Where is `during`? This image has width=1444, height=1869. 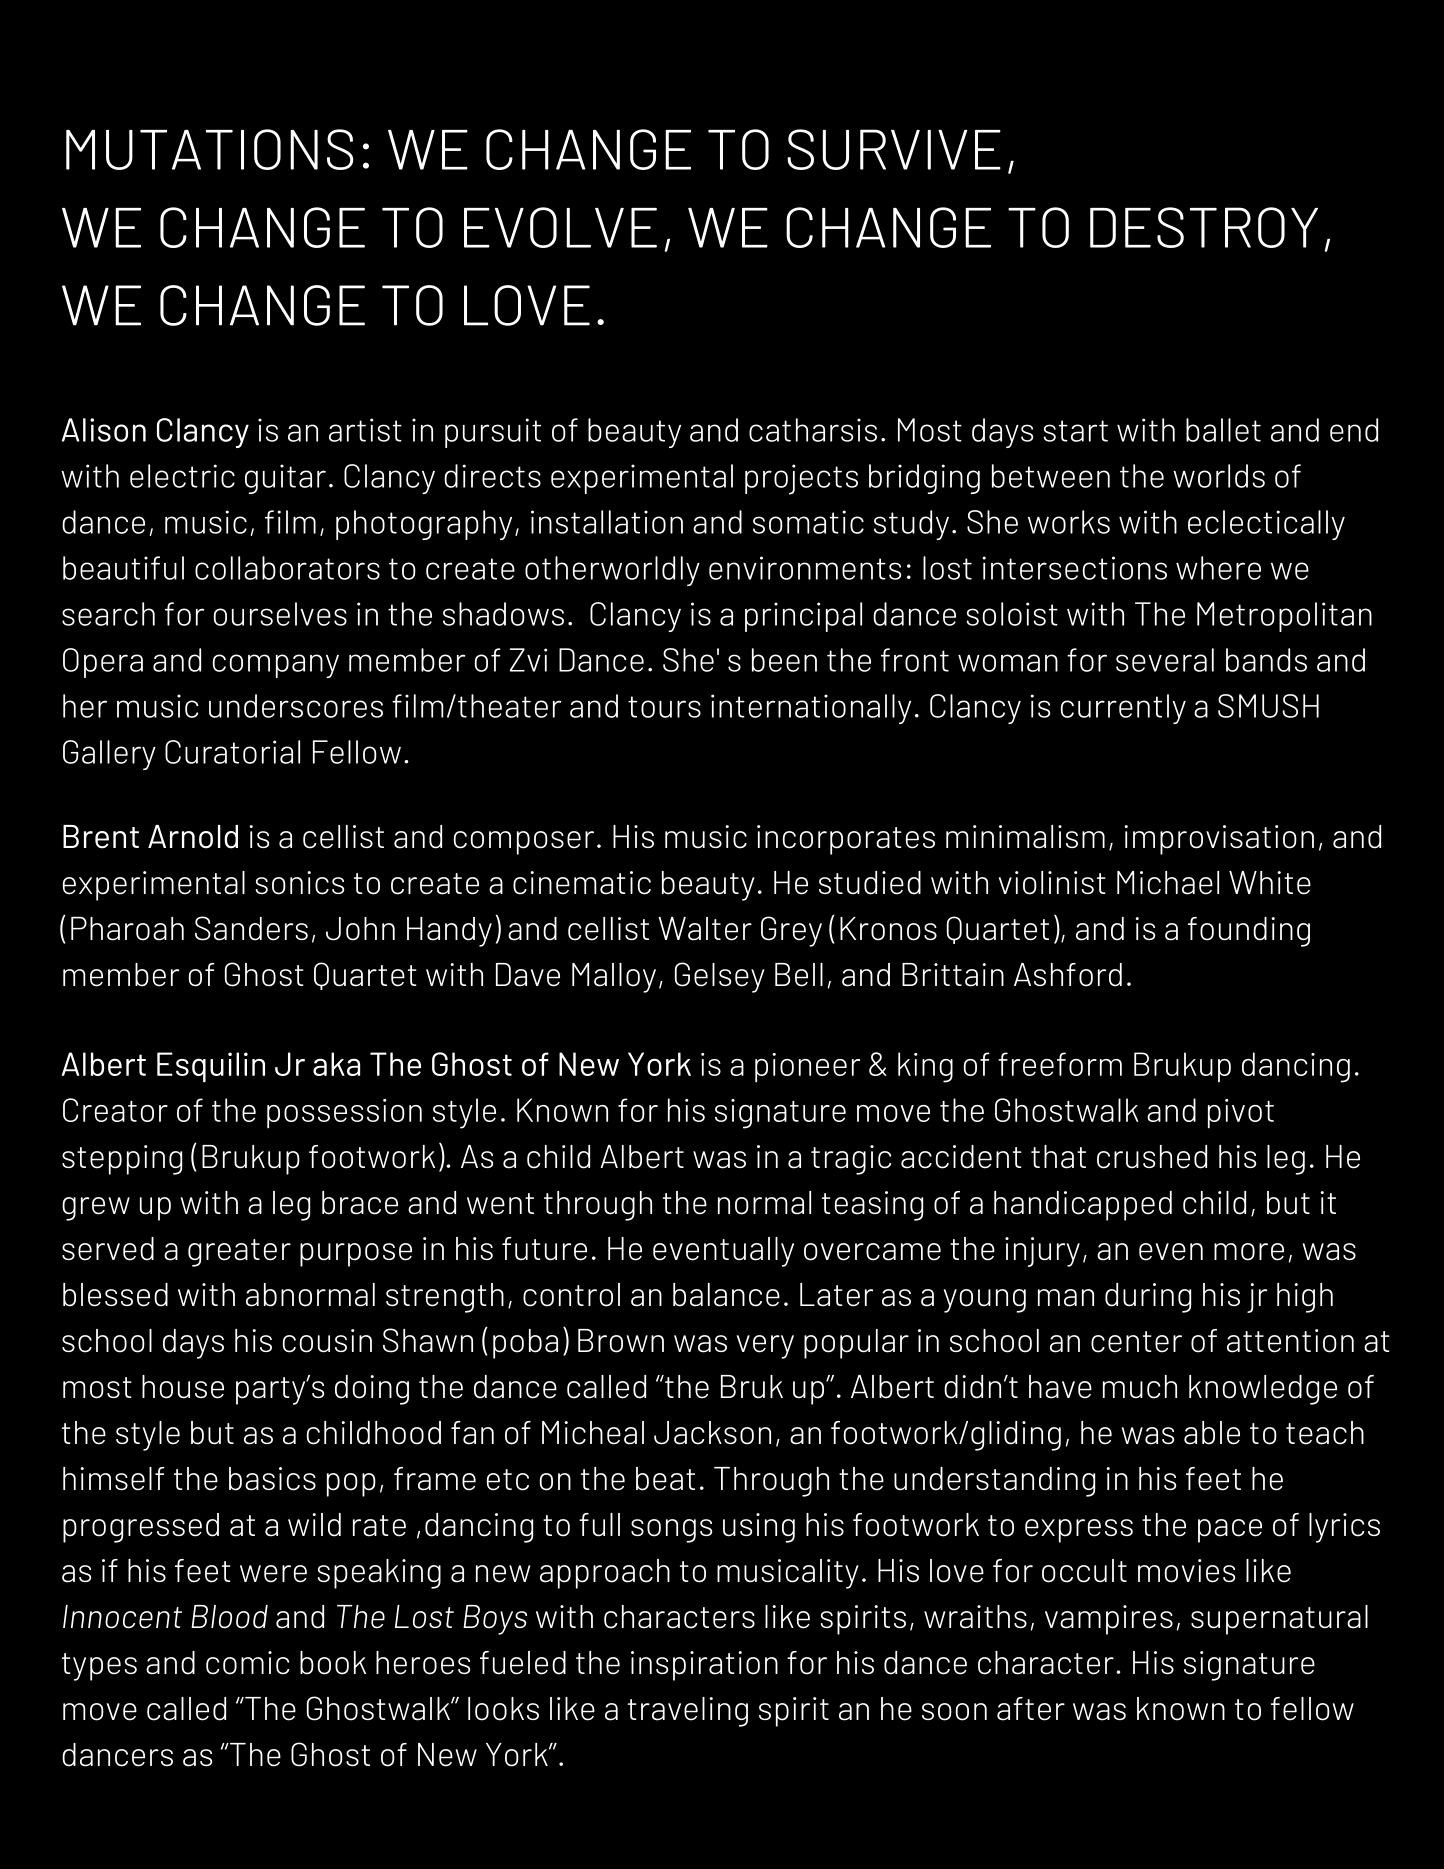
during is located at coordinates (1148, 1298).
